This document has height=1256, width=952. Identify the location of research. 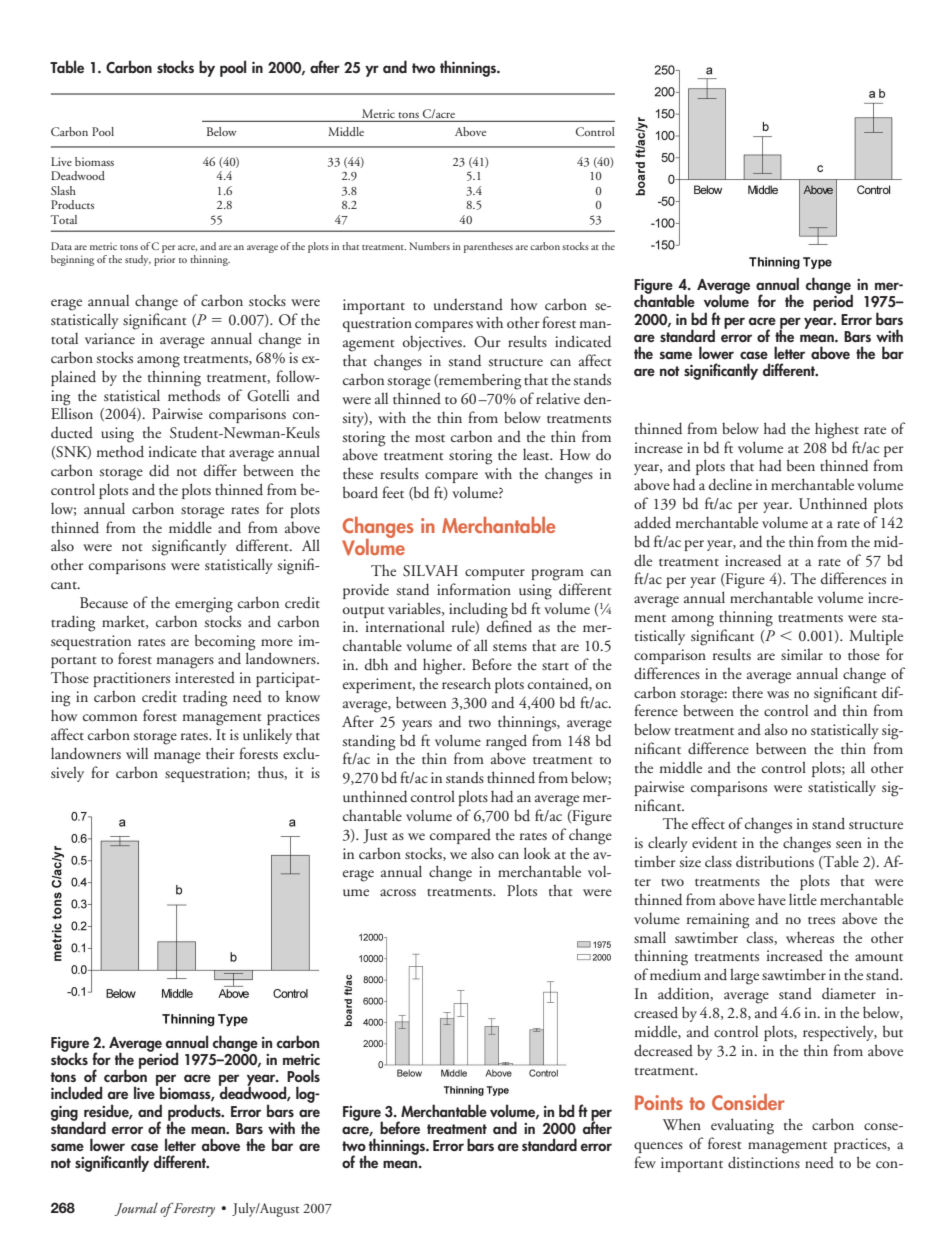
(466, 683).
